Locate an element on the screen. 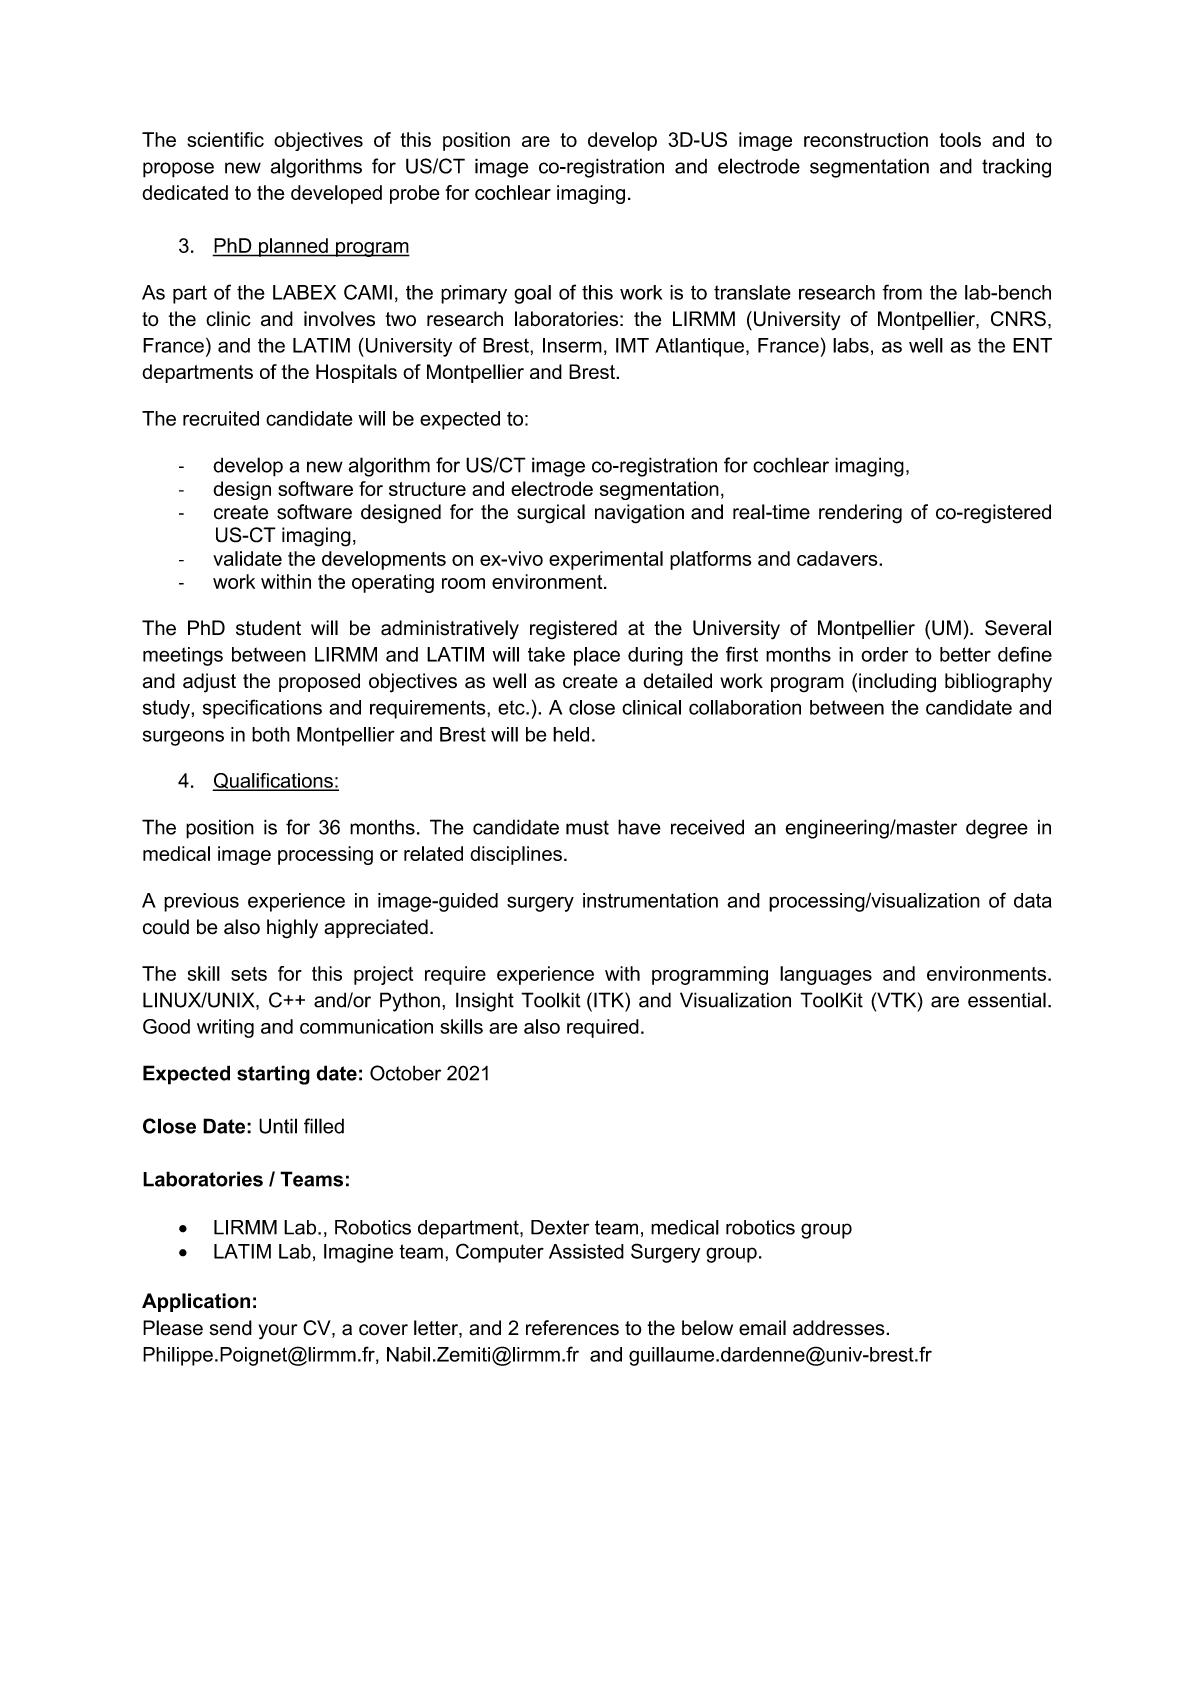 The width and height of the screenshot is (1194, 1689). navigation is located at coordinates (639, 514).
